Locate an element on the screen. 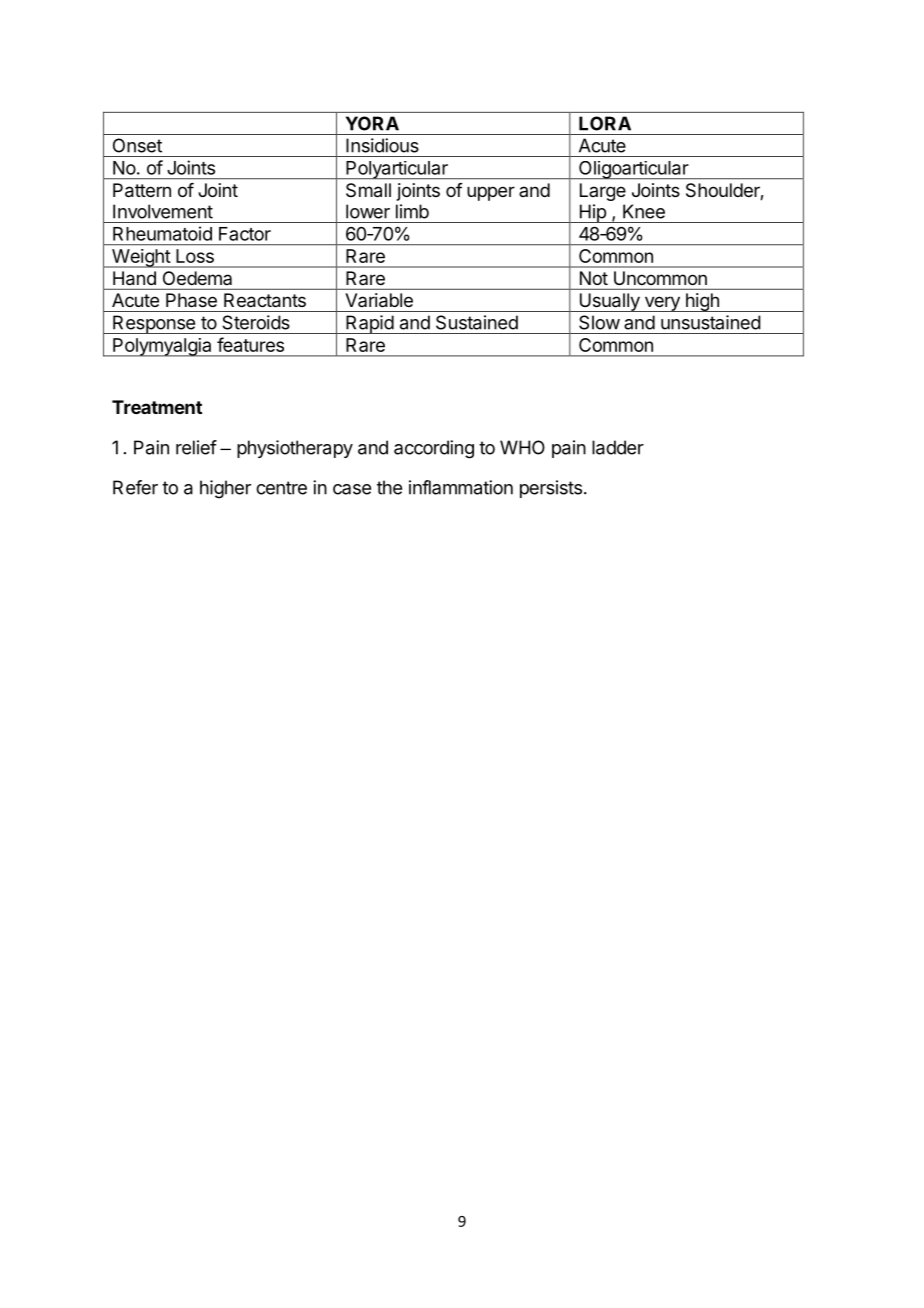  Involvement is located at coordinates (163, 211).
